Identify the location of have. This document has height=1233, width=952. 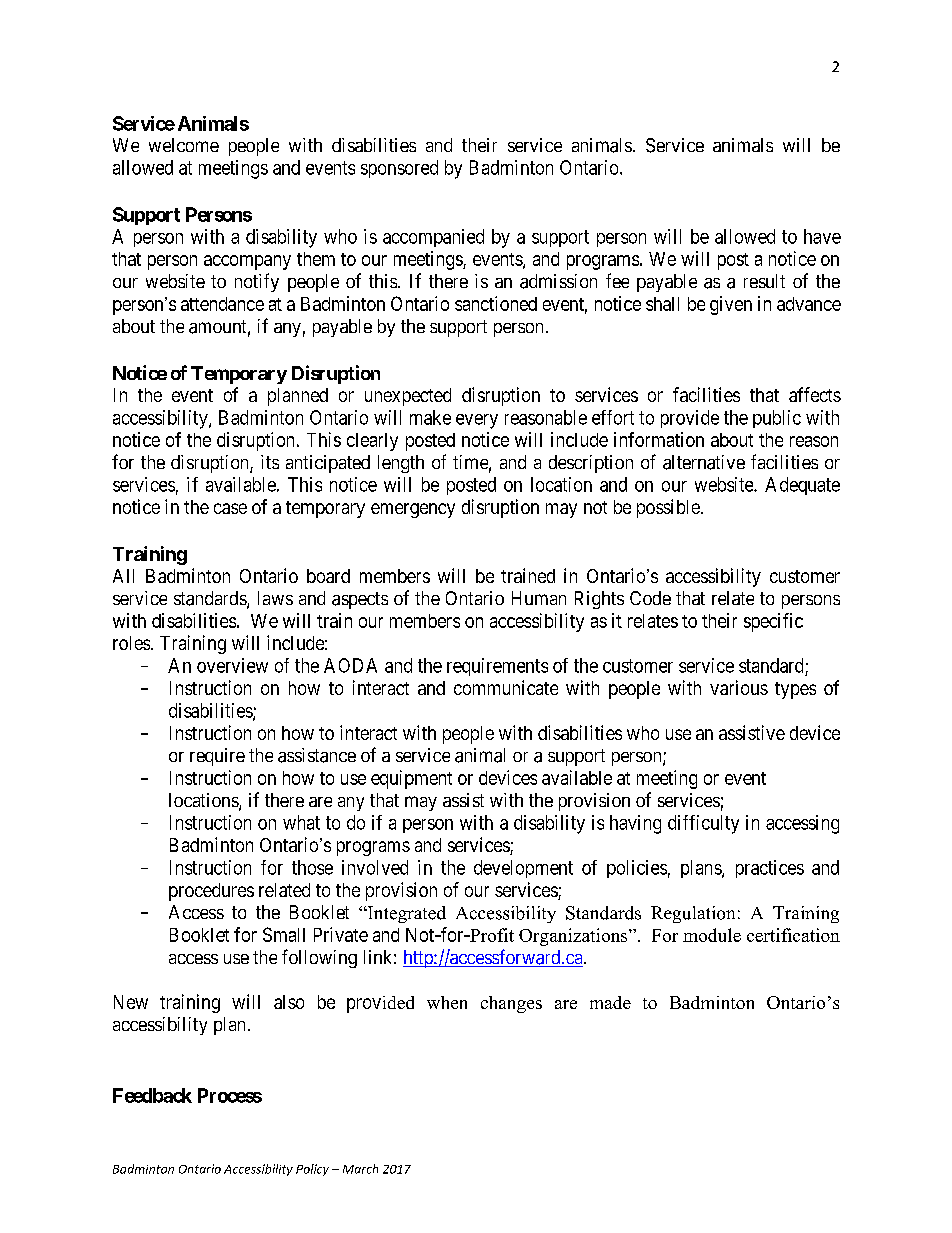
(822, 236).
